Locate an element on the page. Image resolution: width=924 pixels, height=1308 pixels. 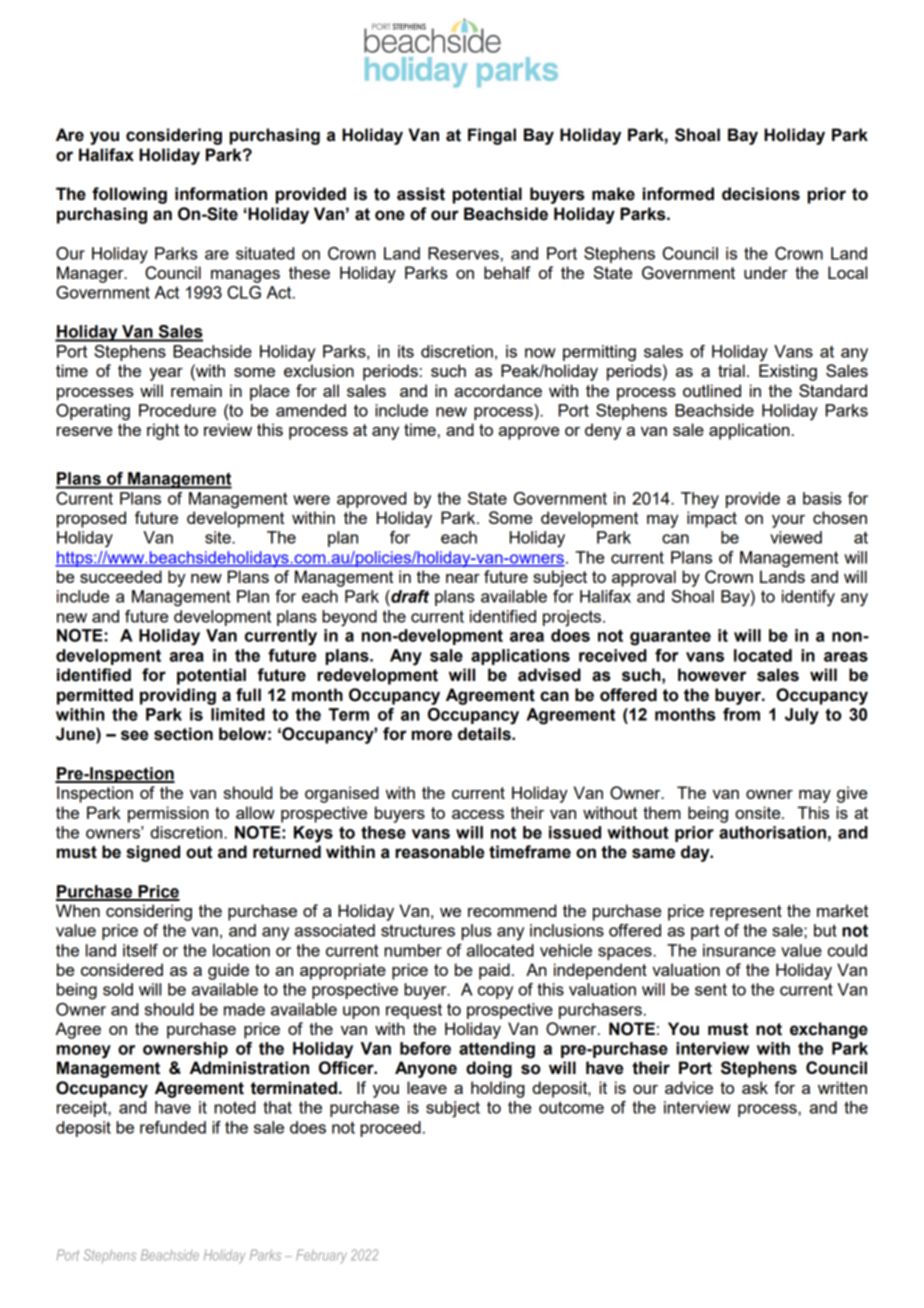
more is located at coordinates (432, 735).
